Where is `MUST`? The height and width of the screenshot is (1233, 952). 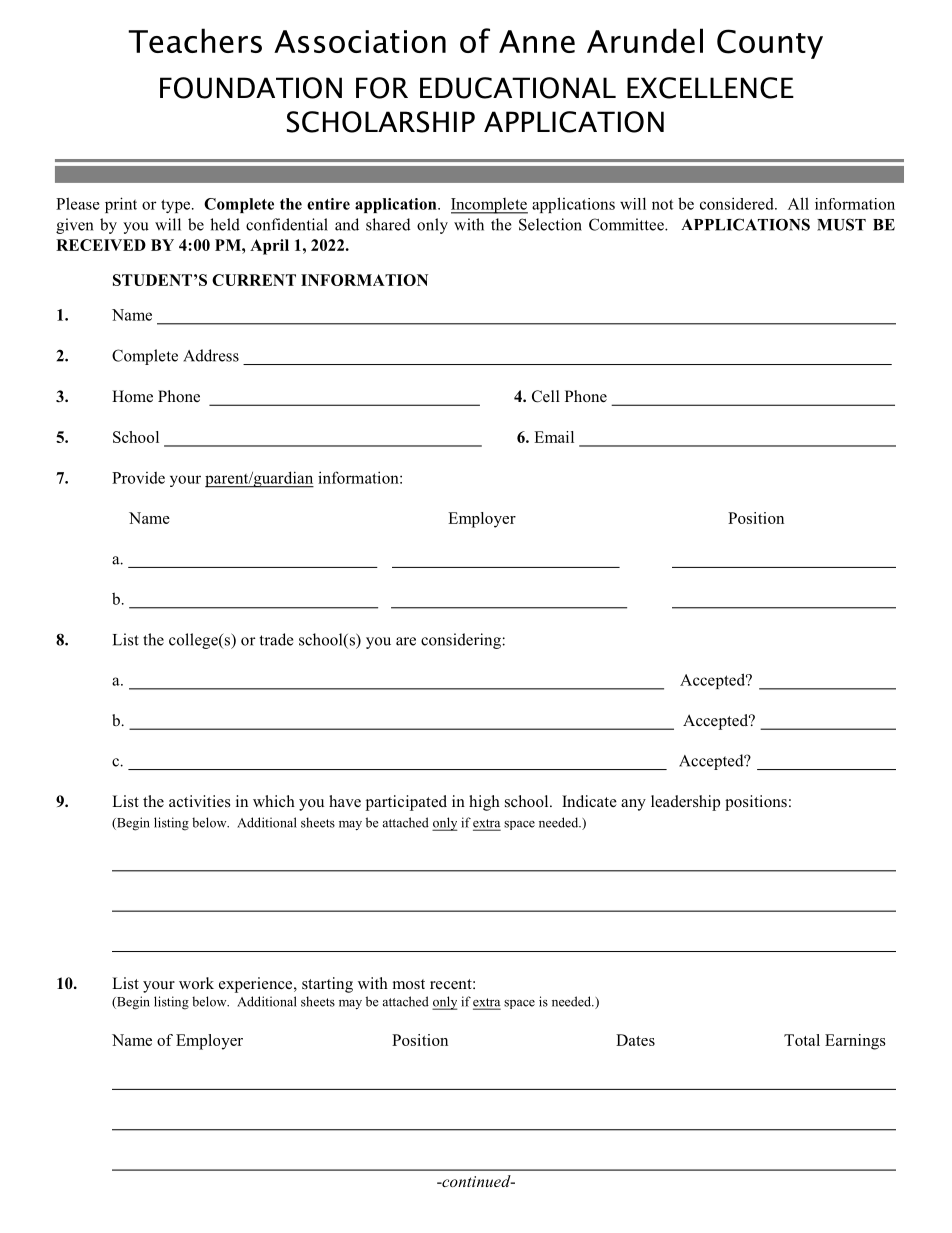
MUST is located at coordinates (841, 224).
